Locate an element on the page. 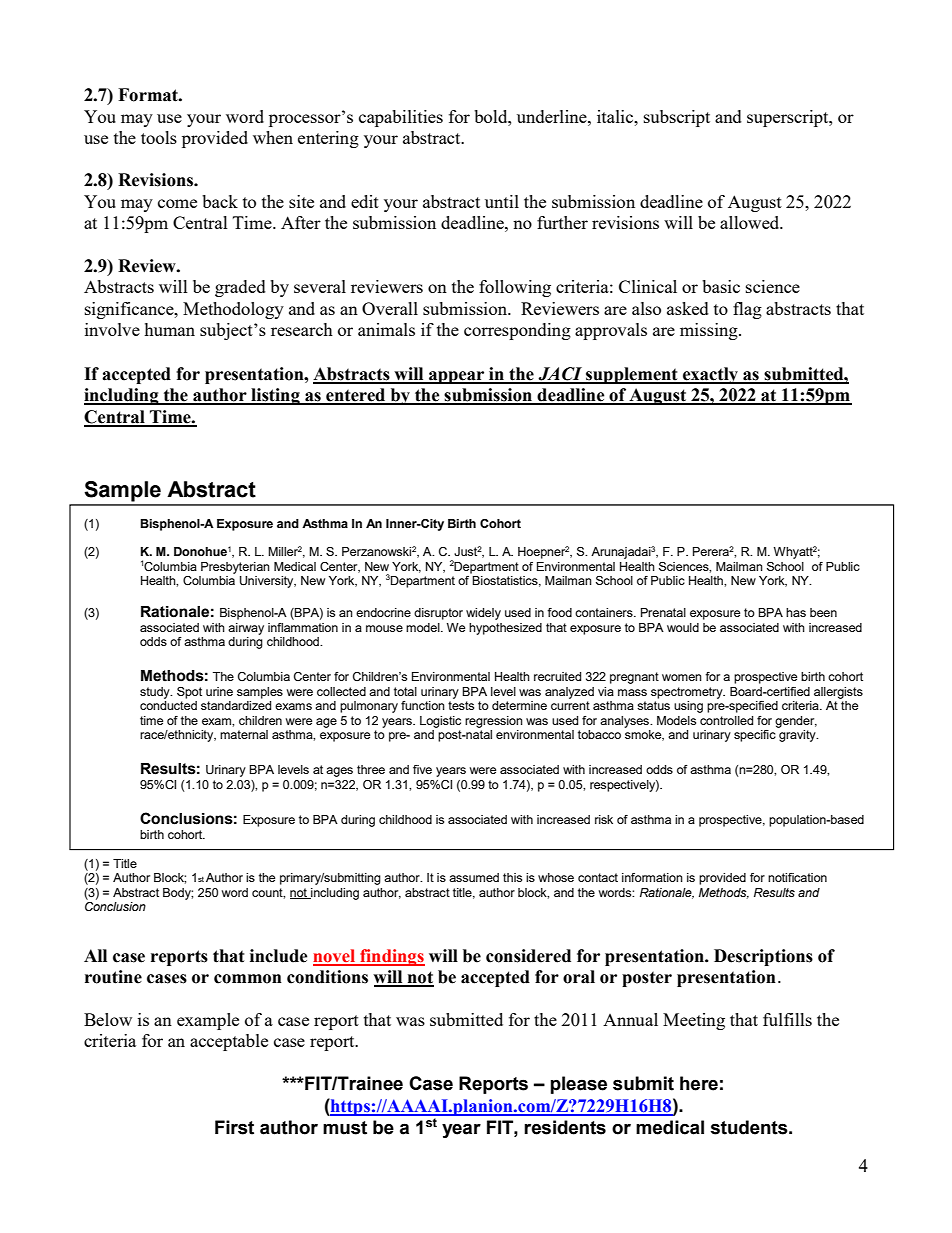  conducted is located at coordinates (168, 705).
